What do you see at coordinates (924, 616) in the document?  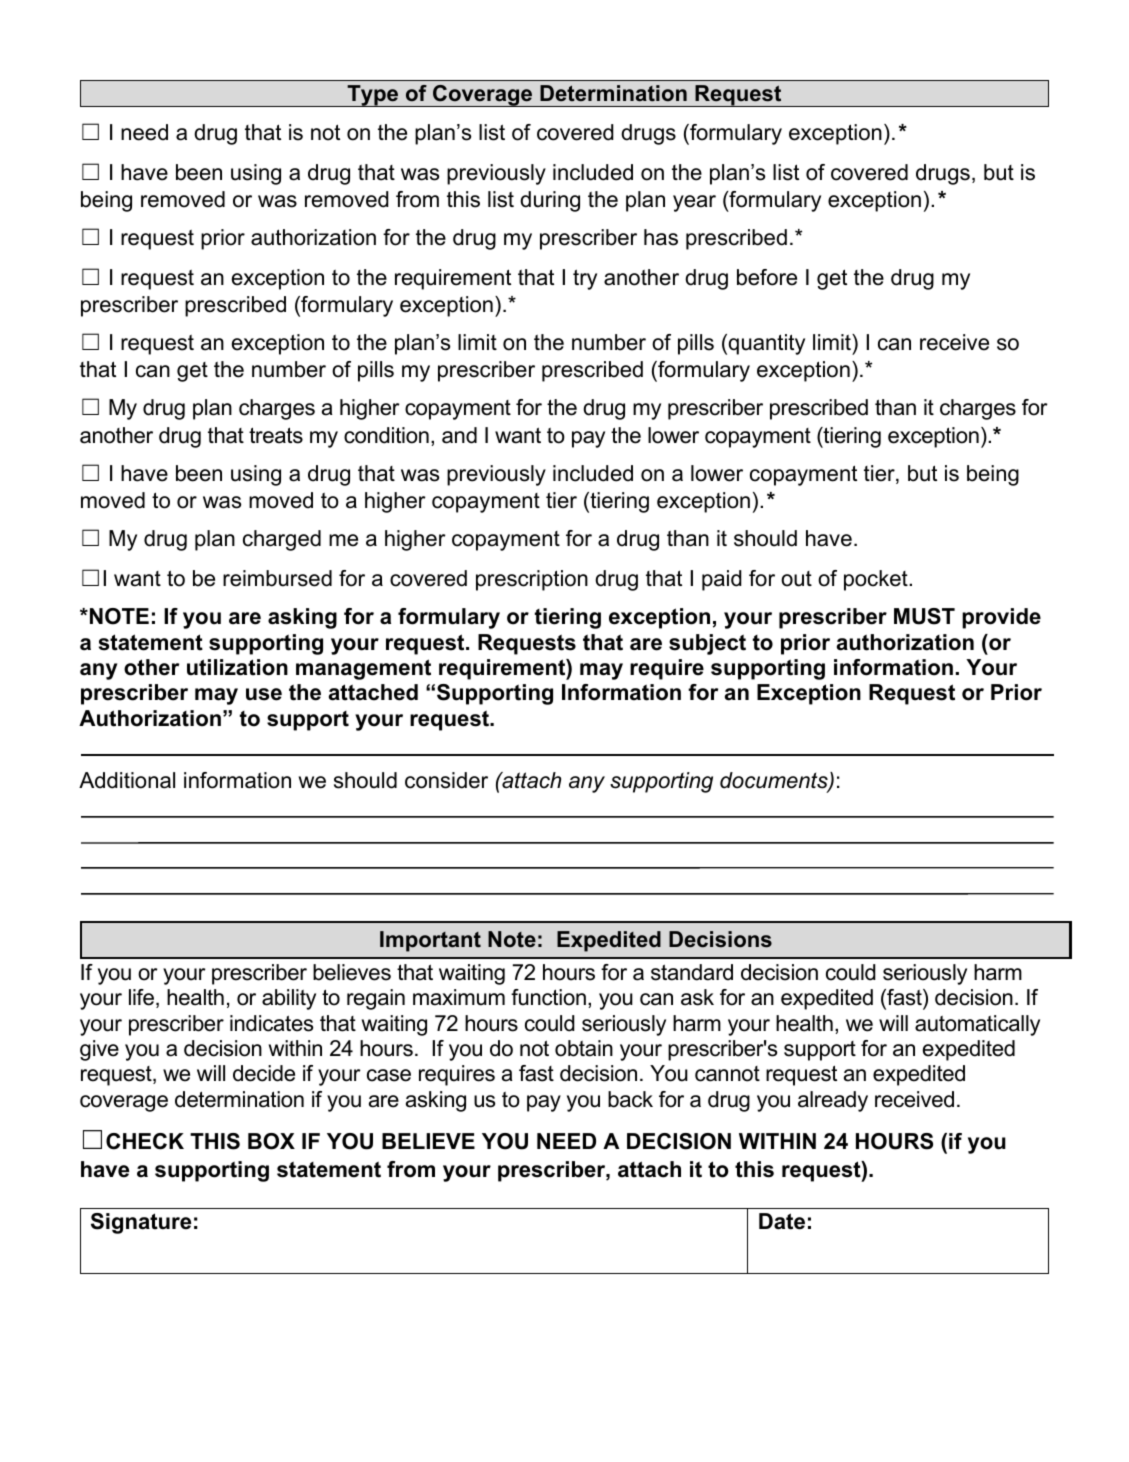 I see `MUST` at bounding box center [924, 616].
